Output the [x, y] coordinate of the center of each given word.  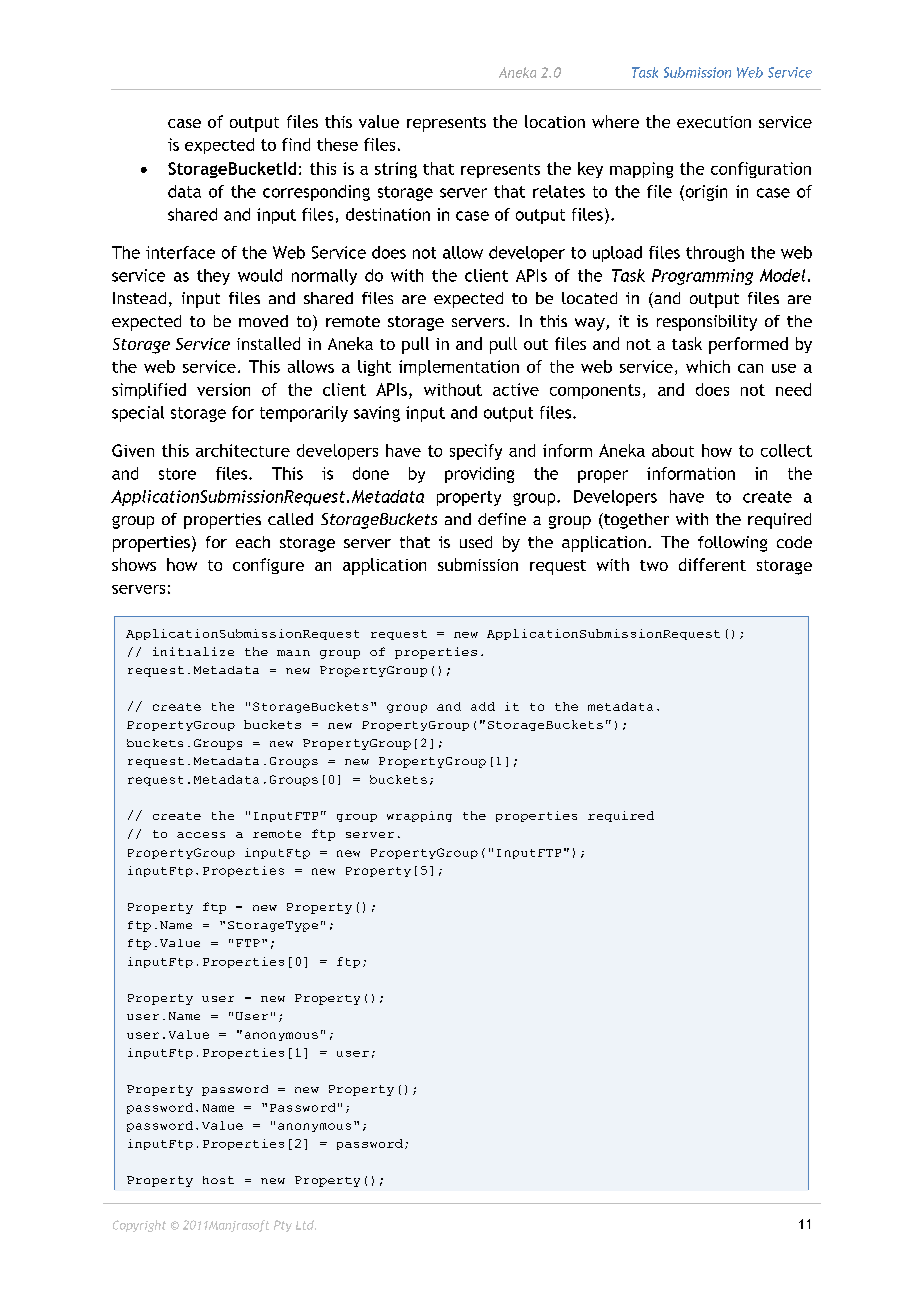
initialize [193, 651]
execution [714, 122]
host [218, 1180]
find [296, 144]
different [712, 564]
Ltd [306, 1225]
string [396, 170]
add [483, 706]
